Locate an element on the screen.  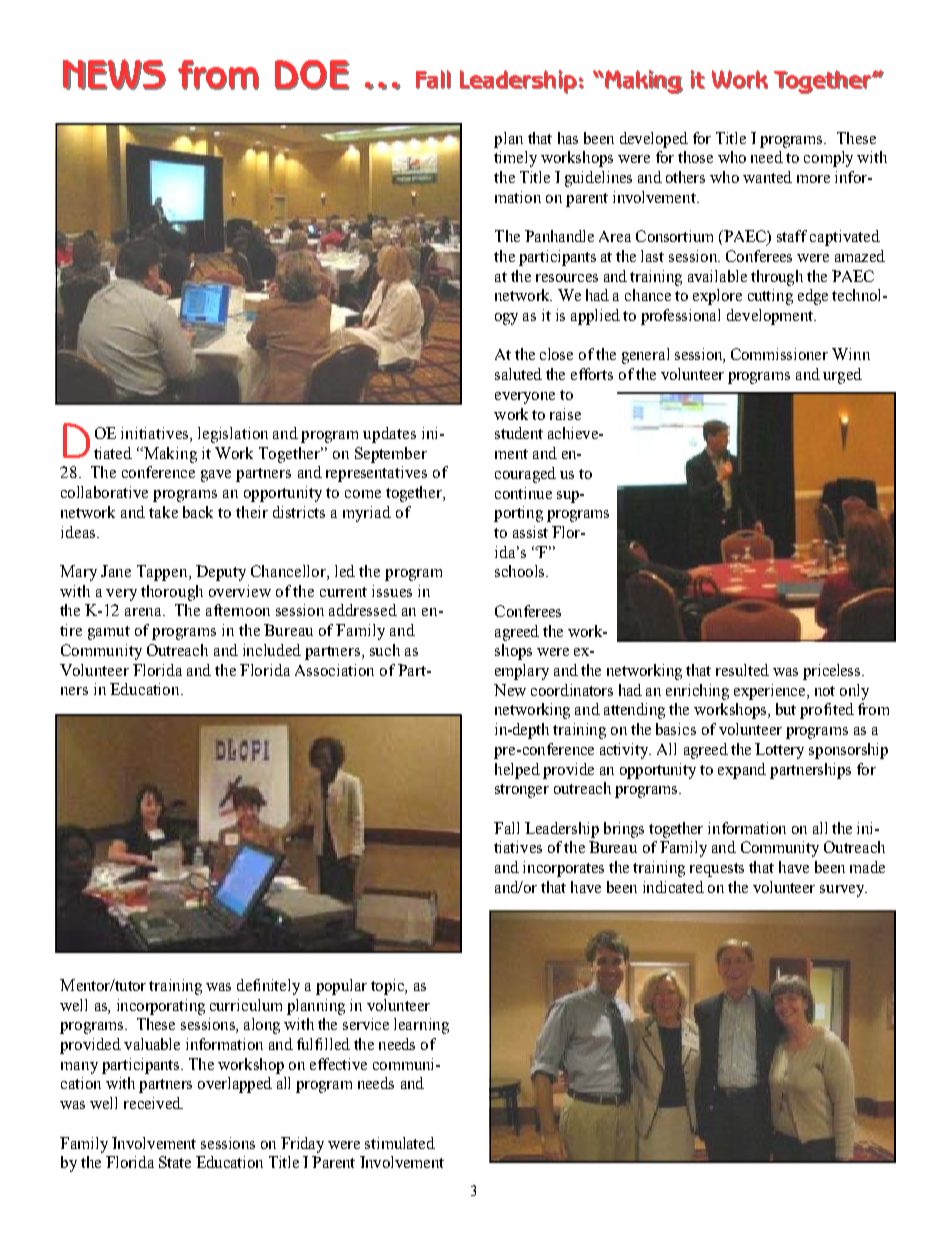
has is located at coordinates (568, 138).
